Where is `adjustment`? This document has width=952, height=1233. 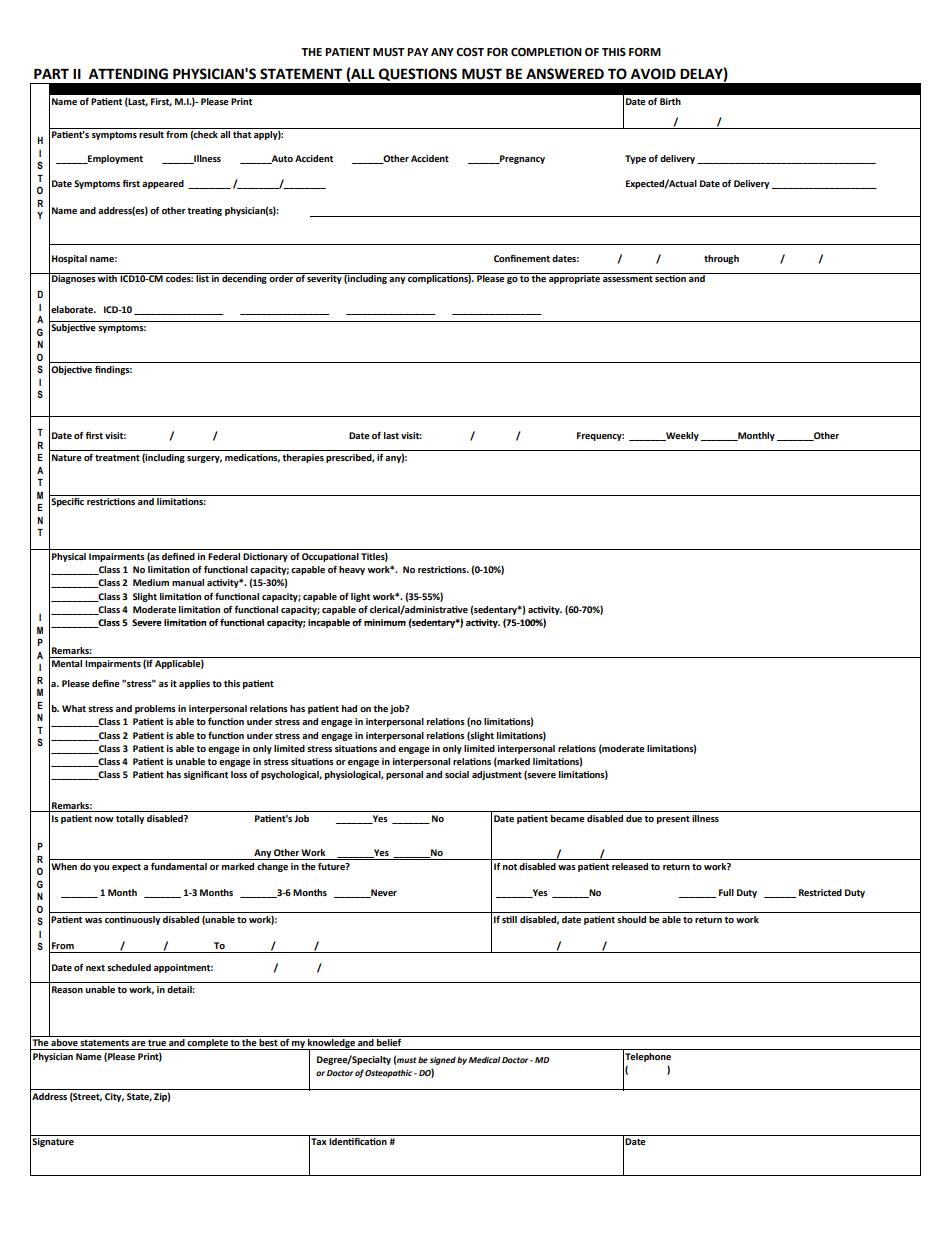
adjustment is located at coordinates (497, 775).
